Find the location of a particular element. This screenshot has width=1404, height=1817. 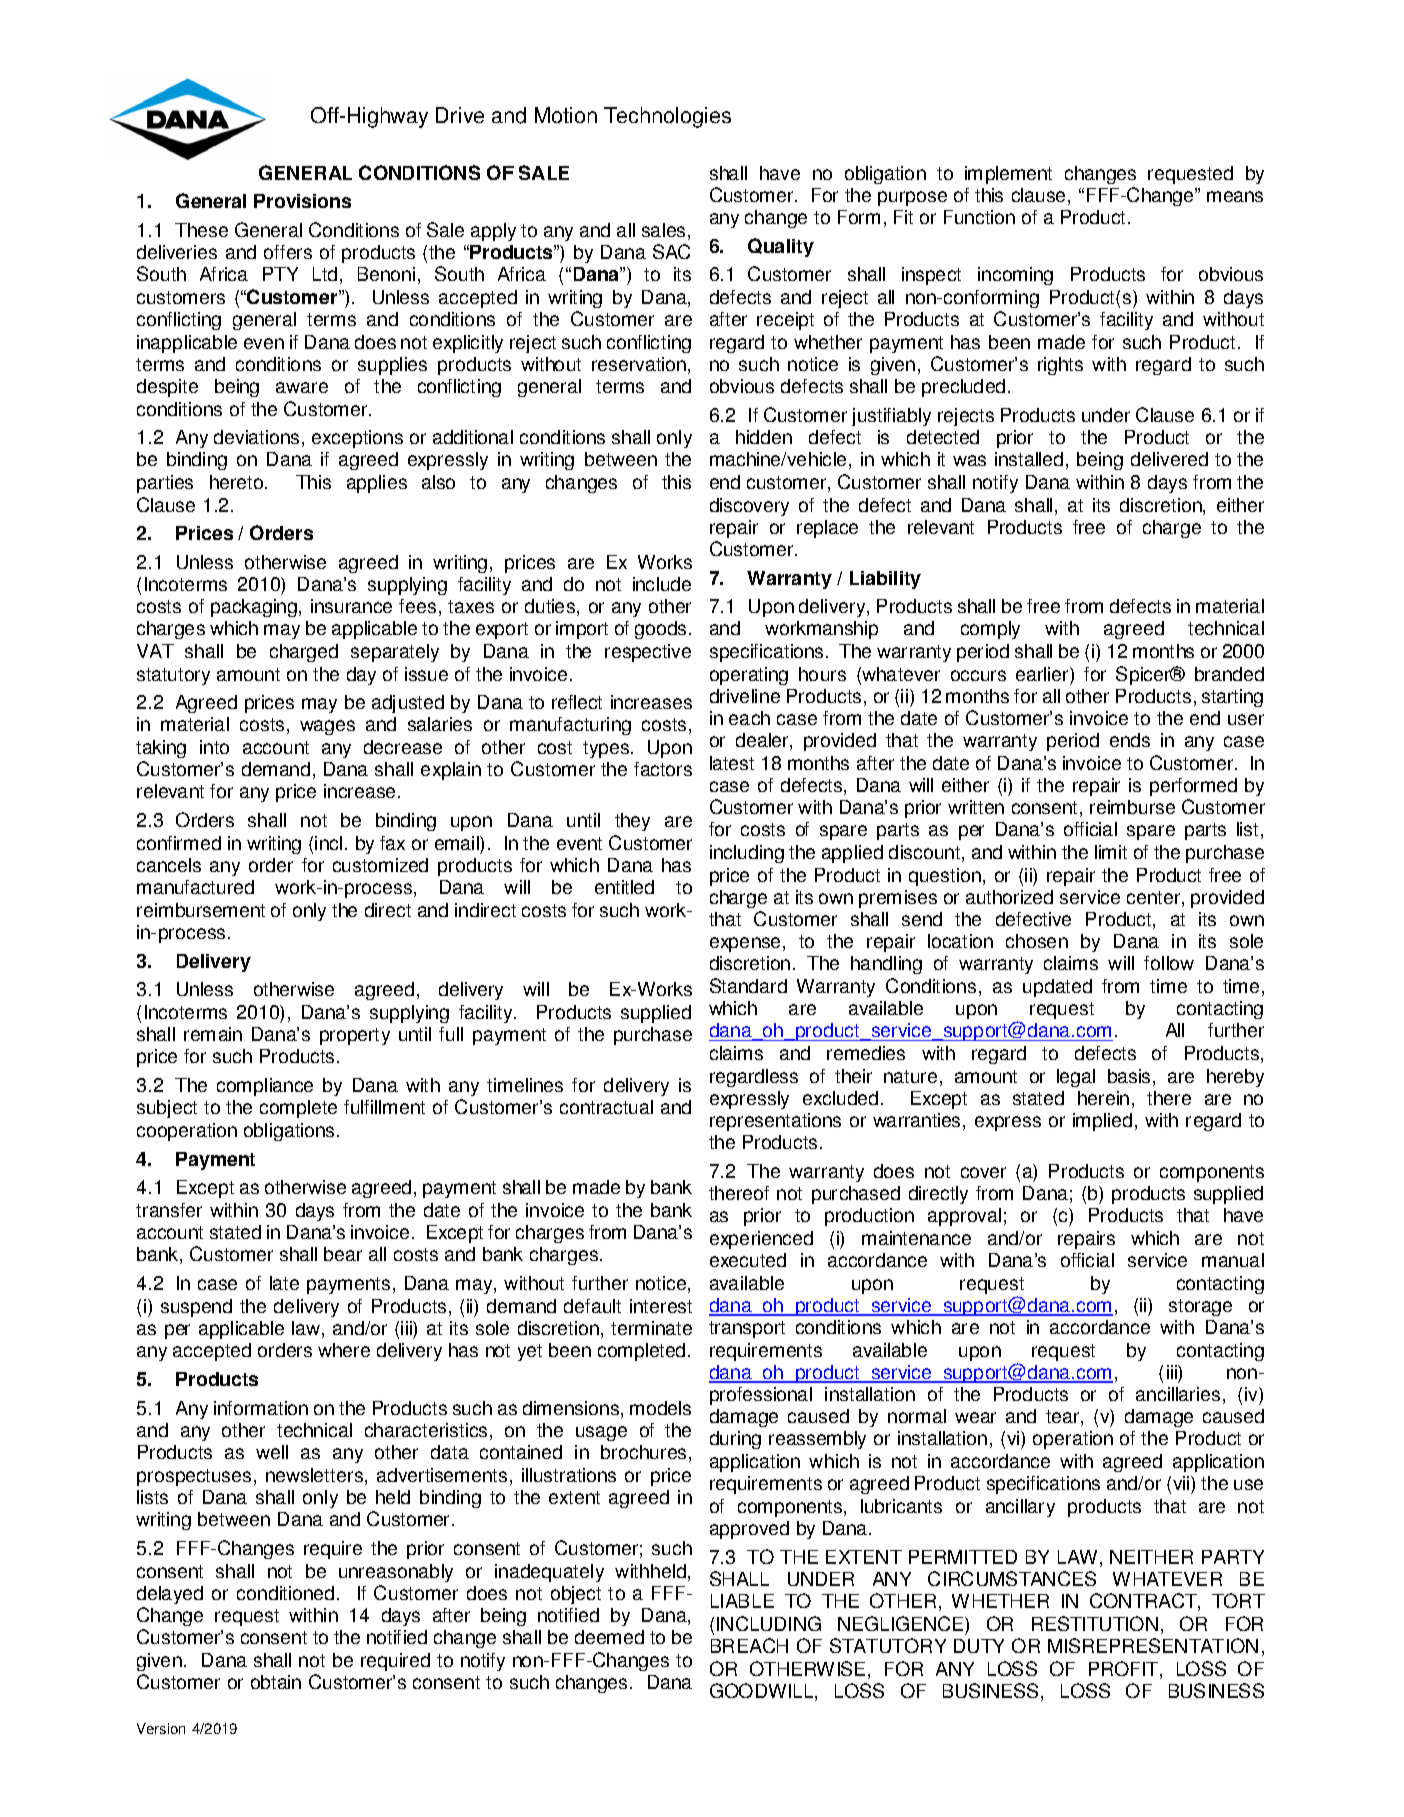

deemed is located at coordinates (609, 1637).
